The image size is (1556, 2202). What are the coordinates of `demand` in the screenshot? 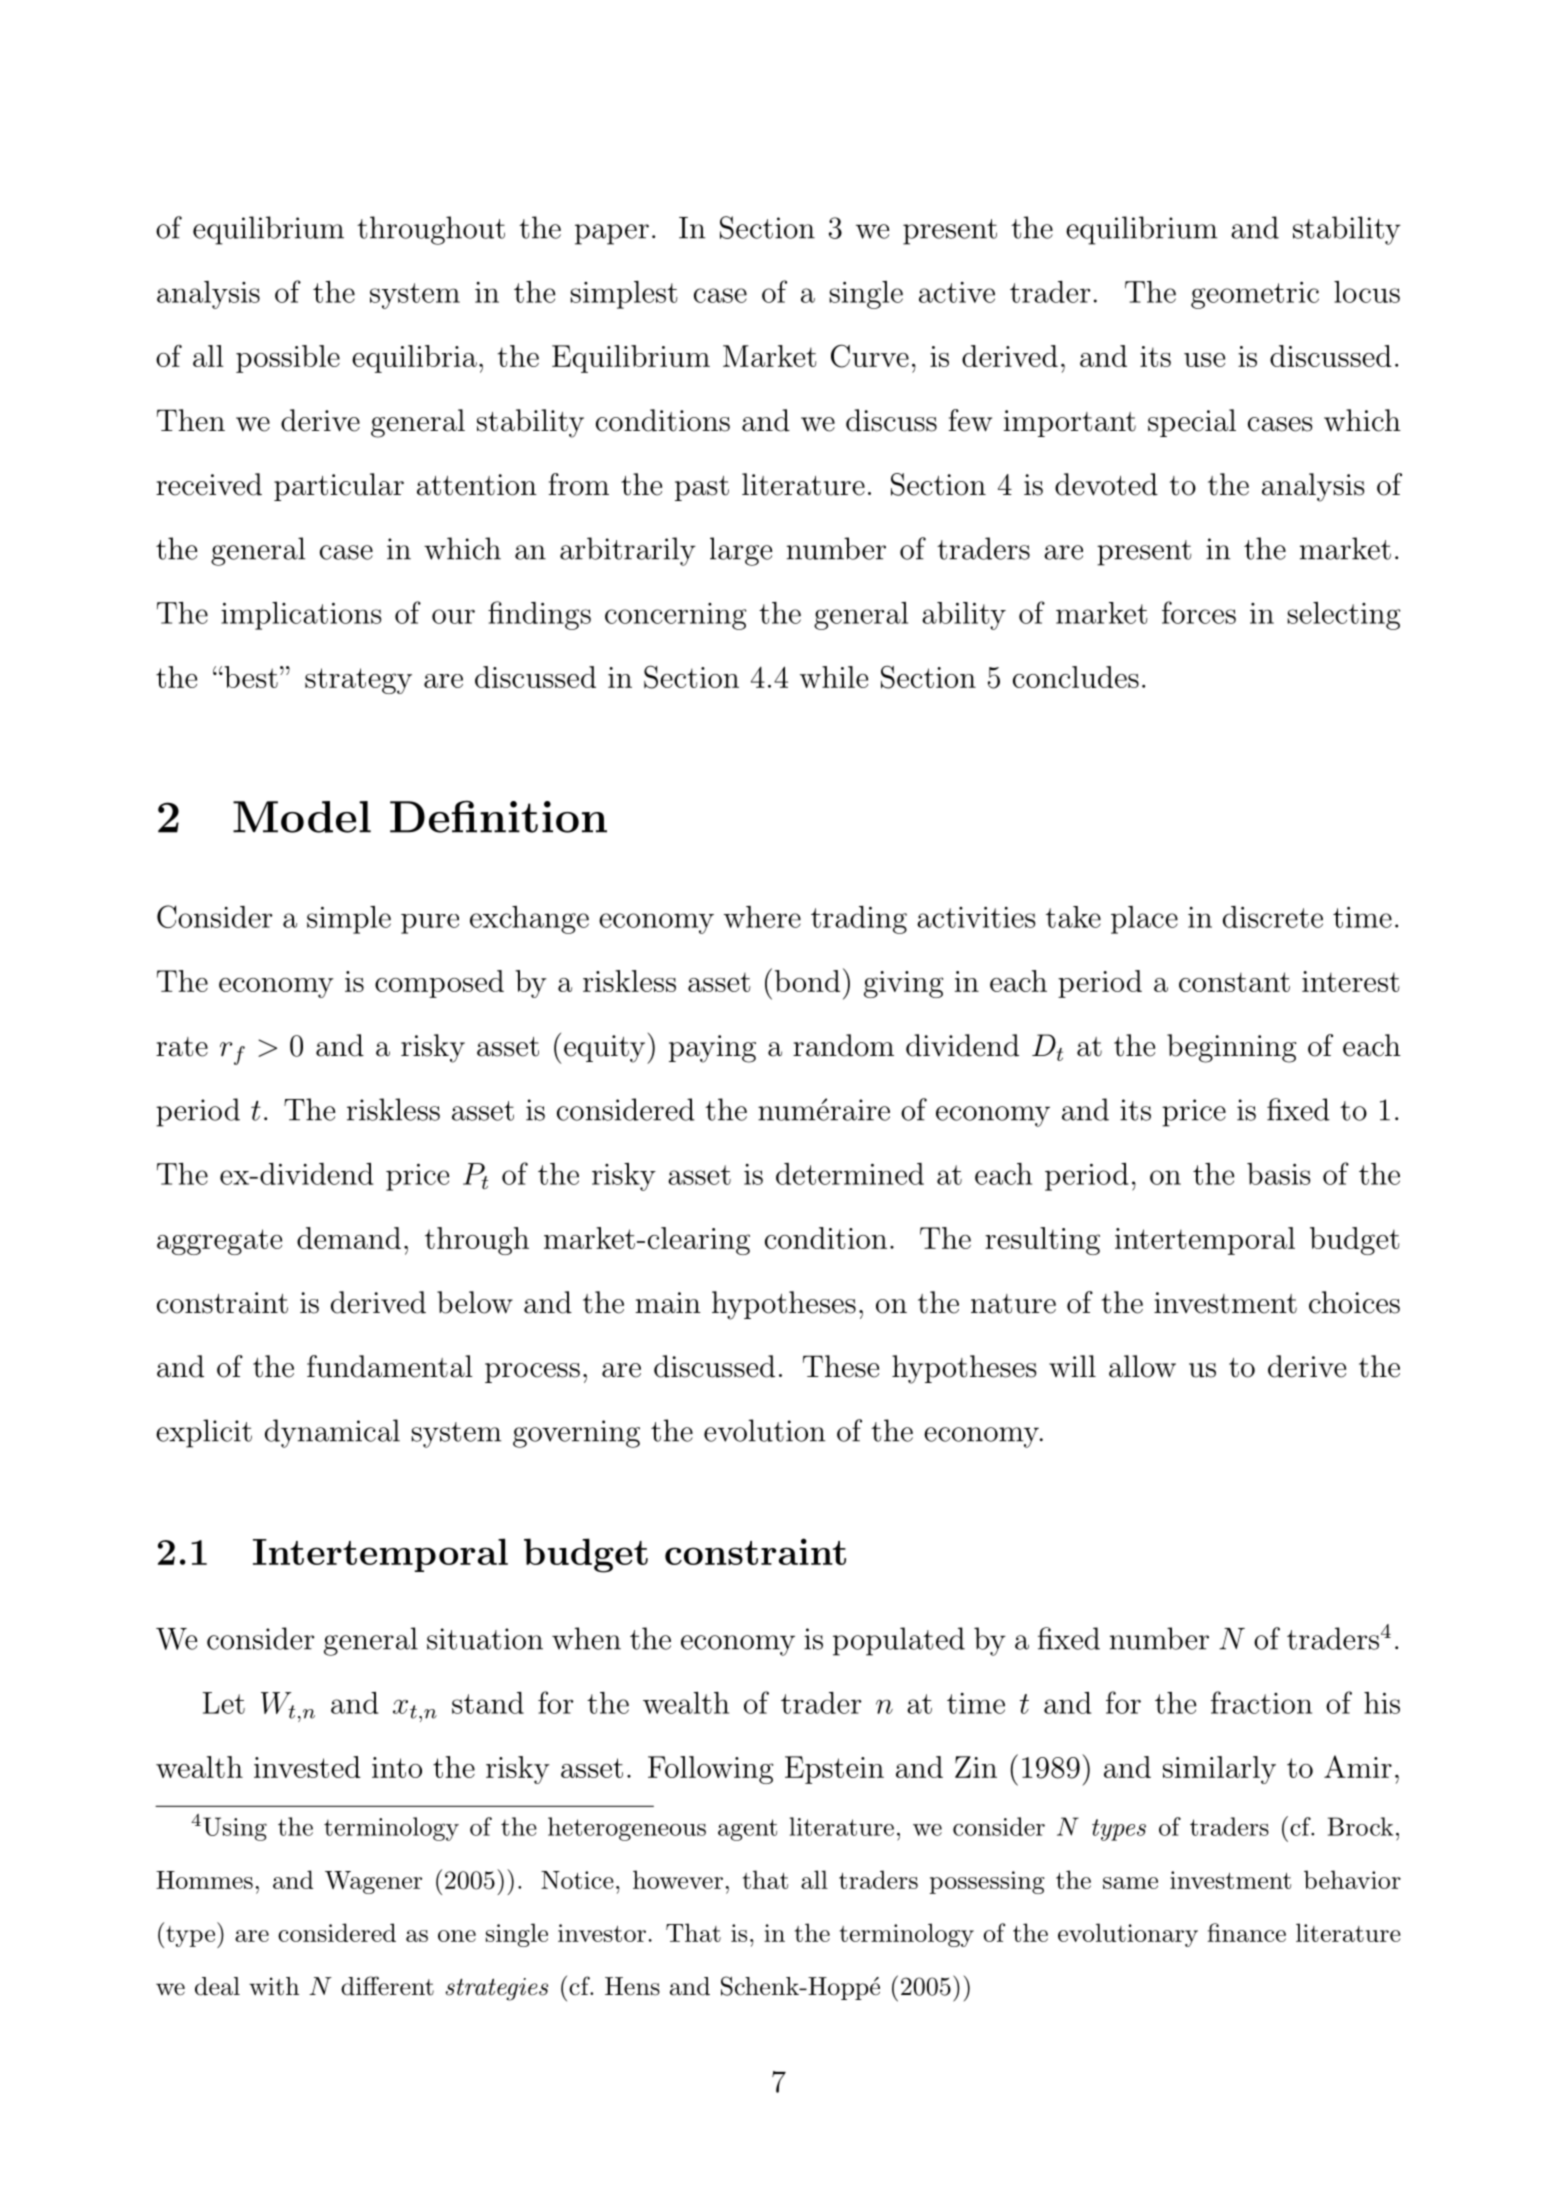 It's located at (349, 1238).
